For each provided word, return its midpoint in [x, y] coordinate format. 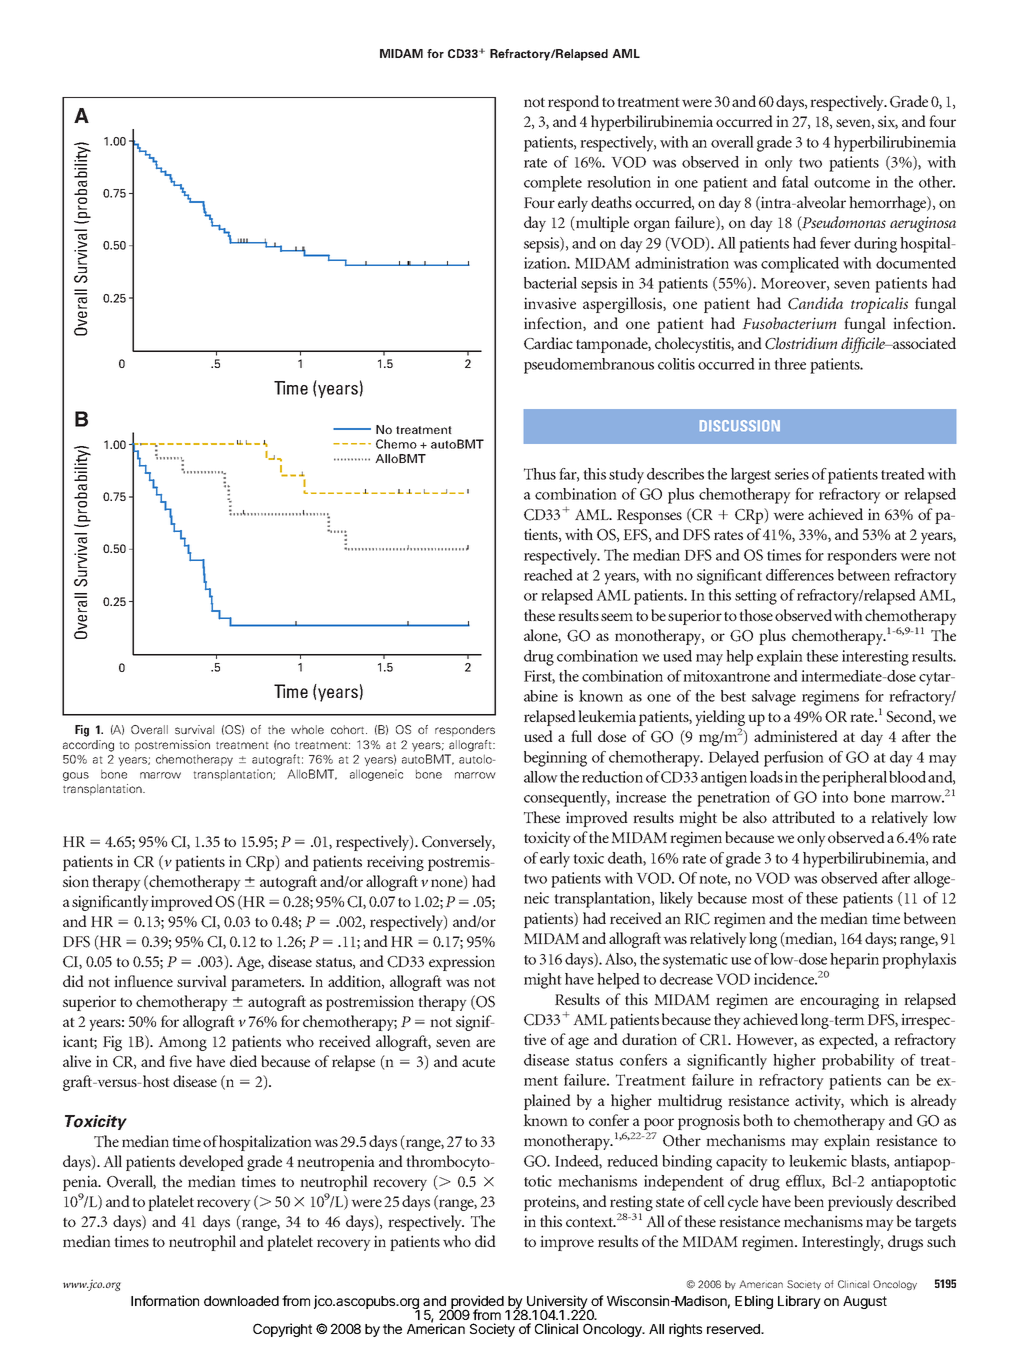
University [557, 1303]
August [865, 1302]
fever [835, 243]
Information [165, 1300]
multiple [601, 224]
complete [553, 184]
